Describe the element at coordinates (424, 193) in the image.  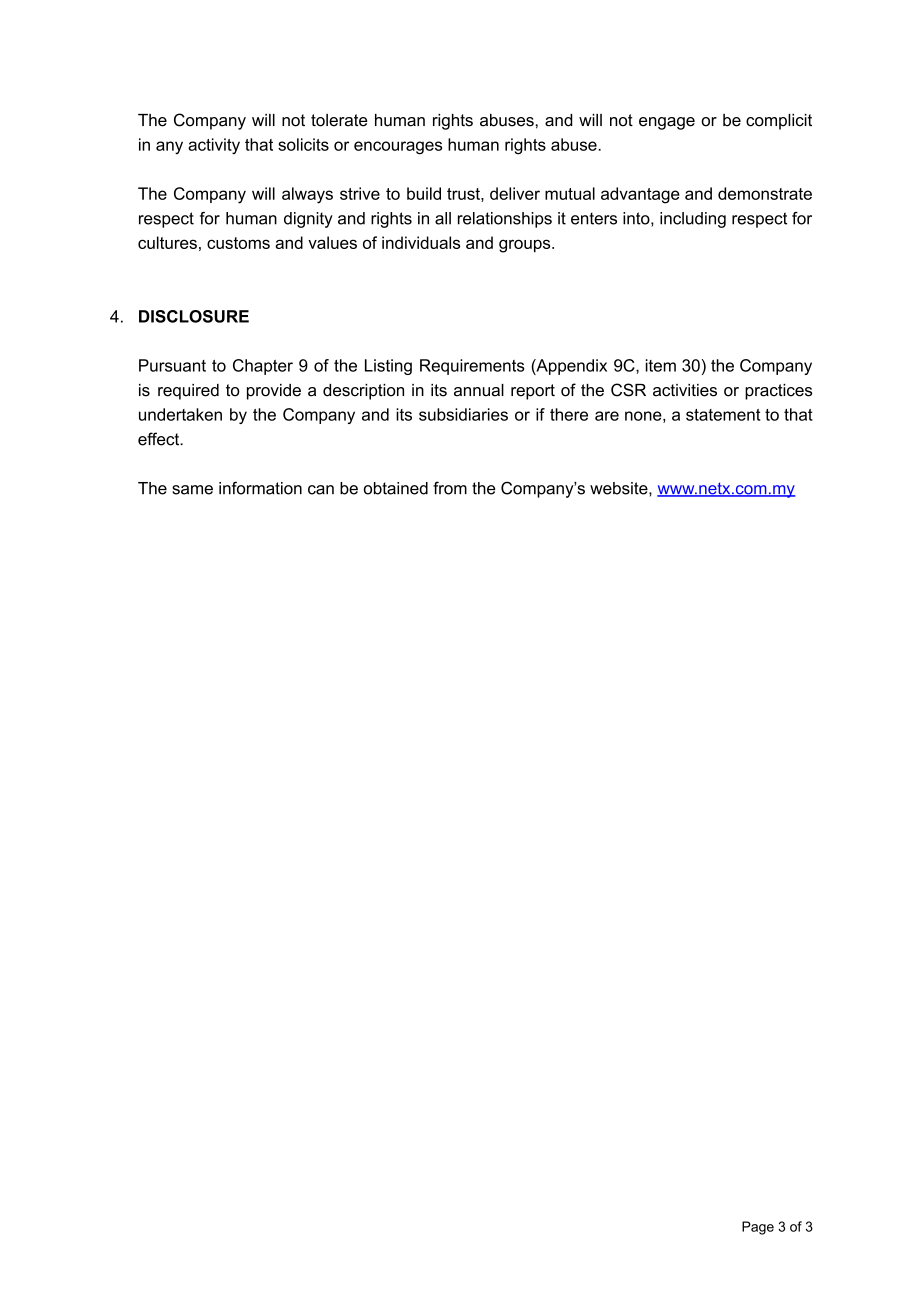
I see `build` at that location.
